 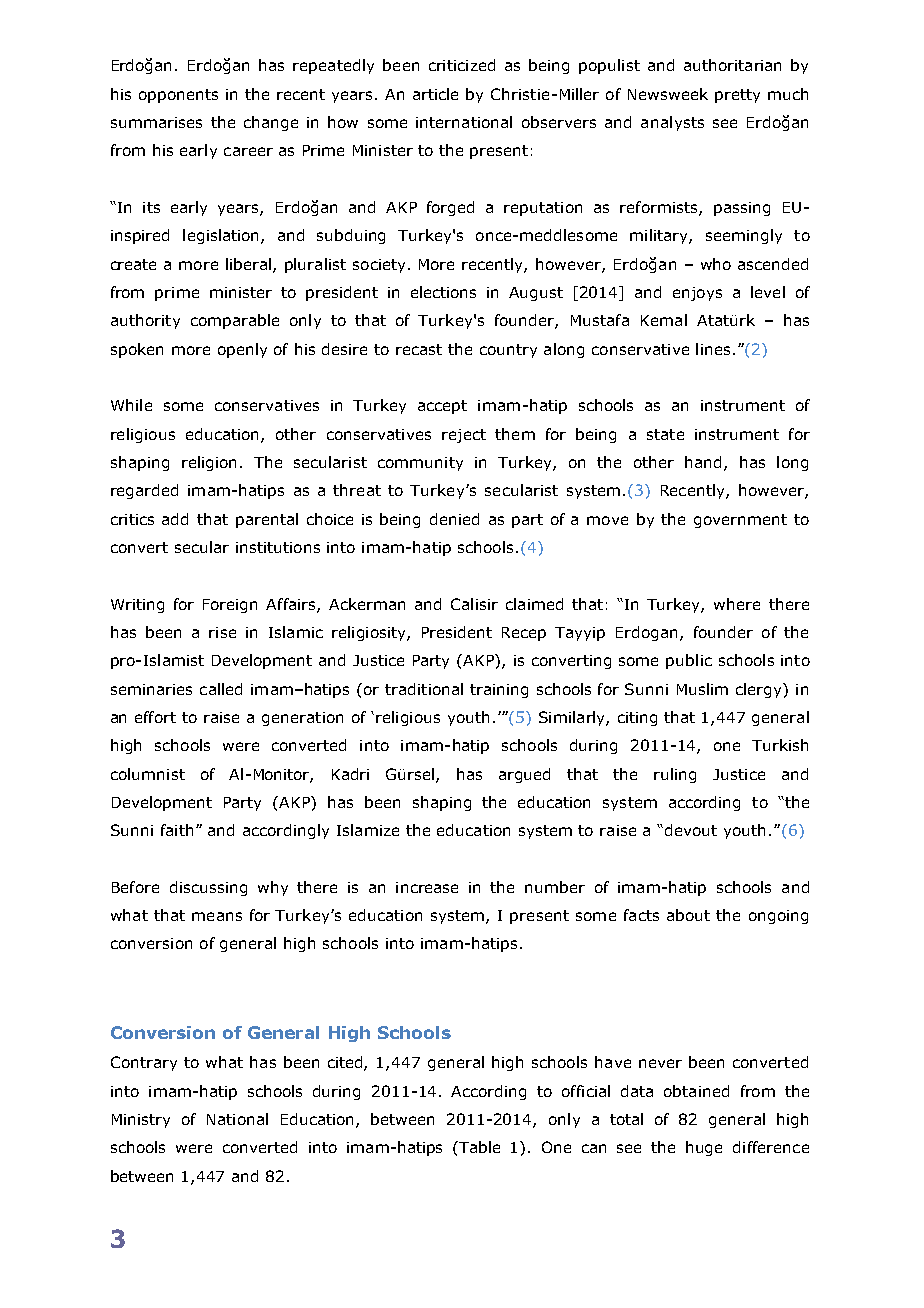 I want to click on columnist, so click(x=148, y=774).
